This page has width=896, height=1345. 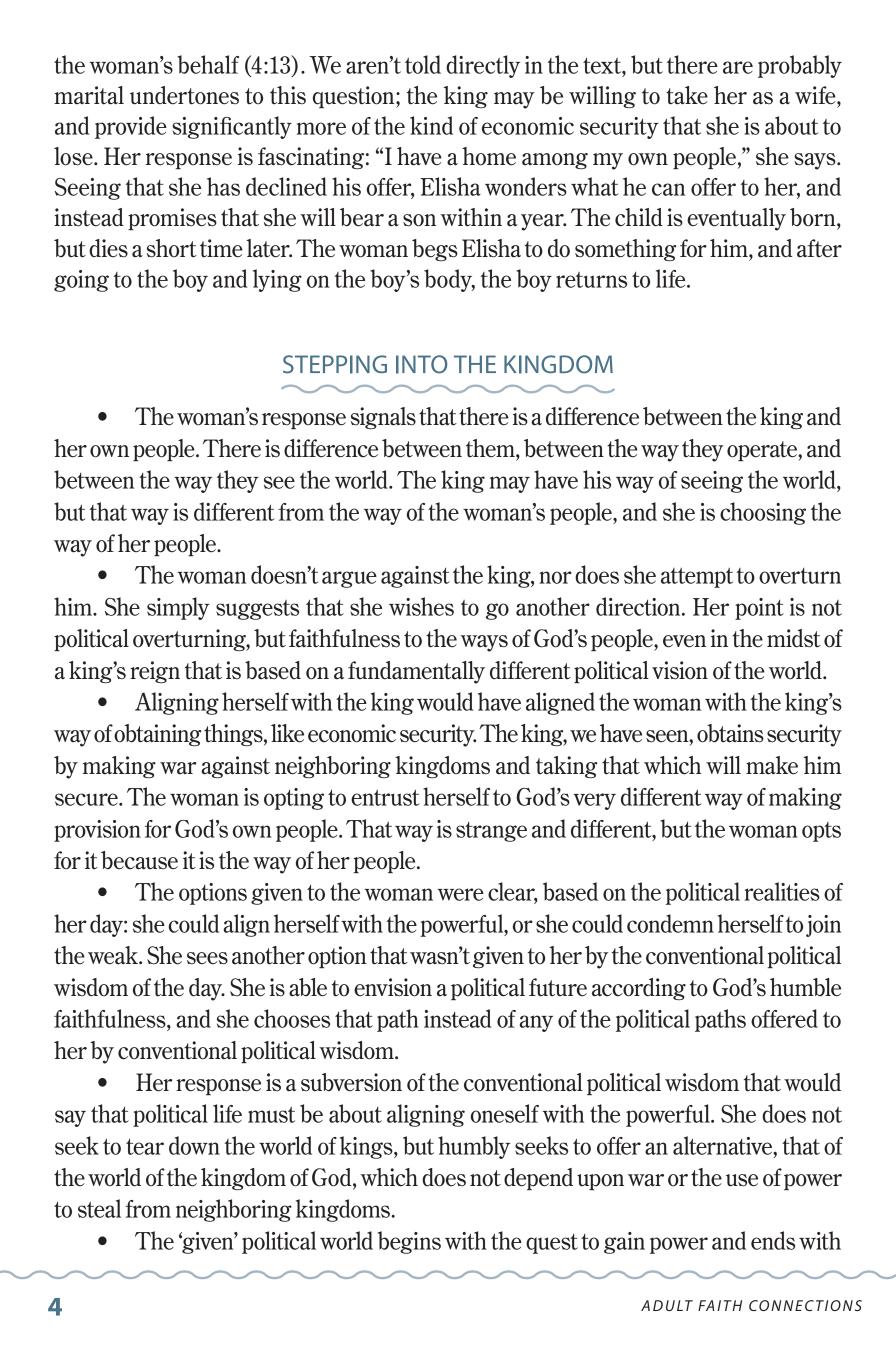 What do you see at coordinates (184, 95) in the page?
I see `undertones` at bounding box center [184, 95].
